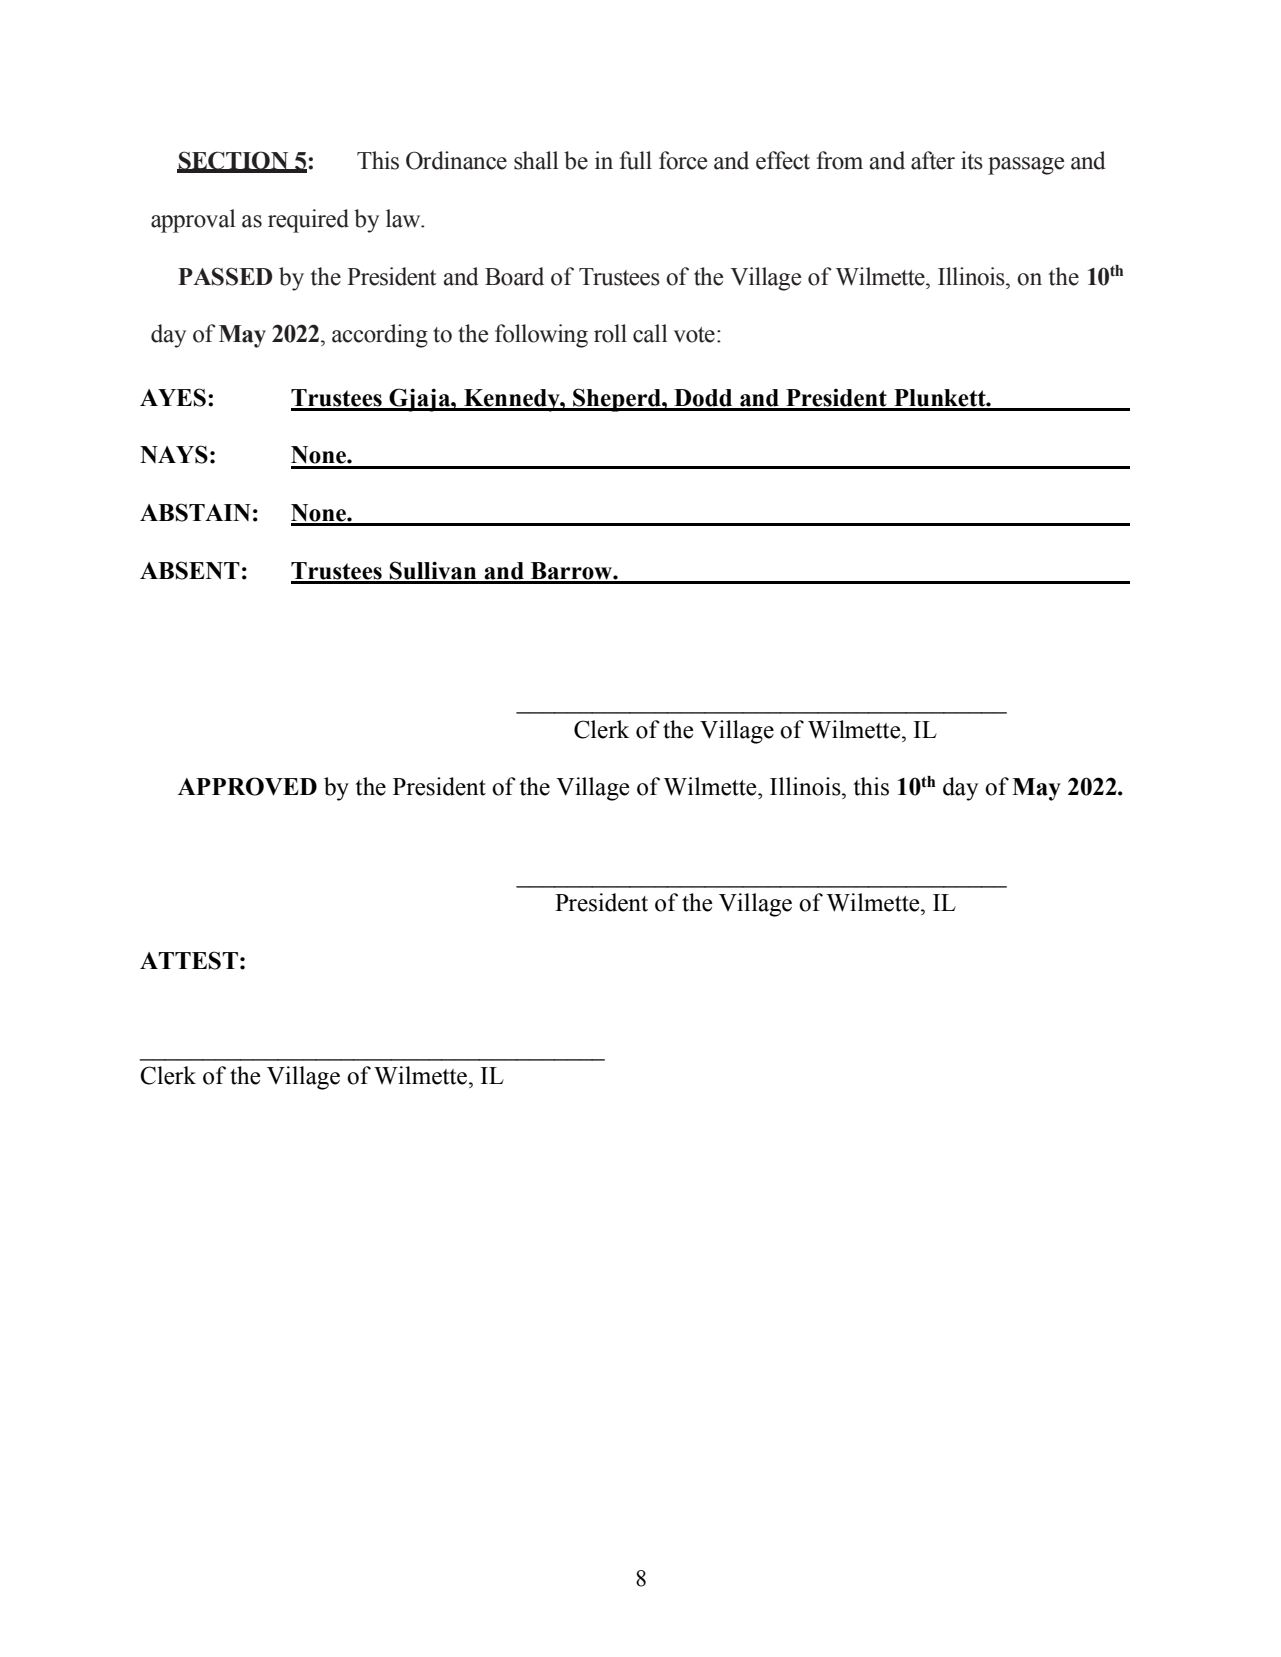 The image size is (1281, 1657). I want to click on ABSTAIN, so click(195, 512).
